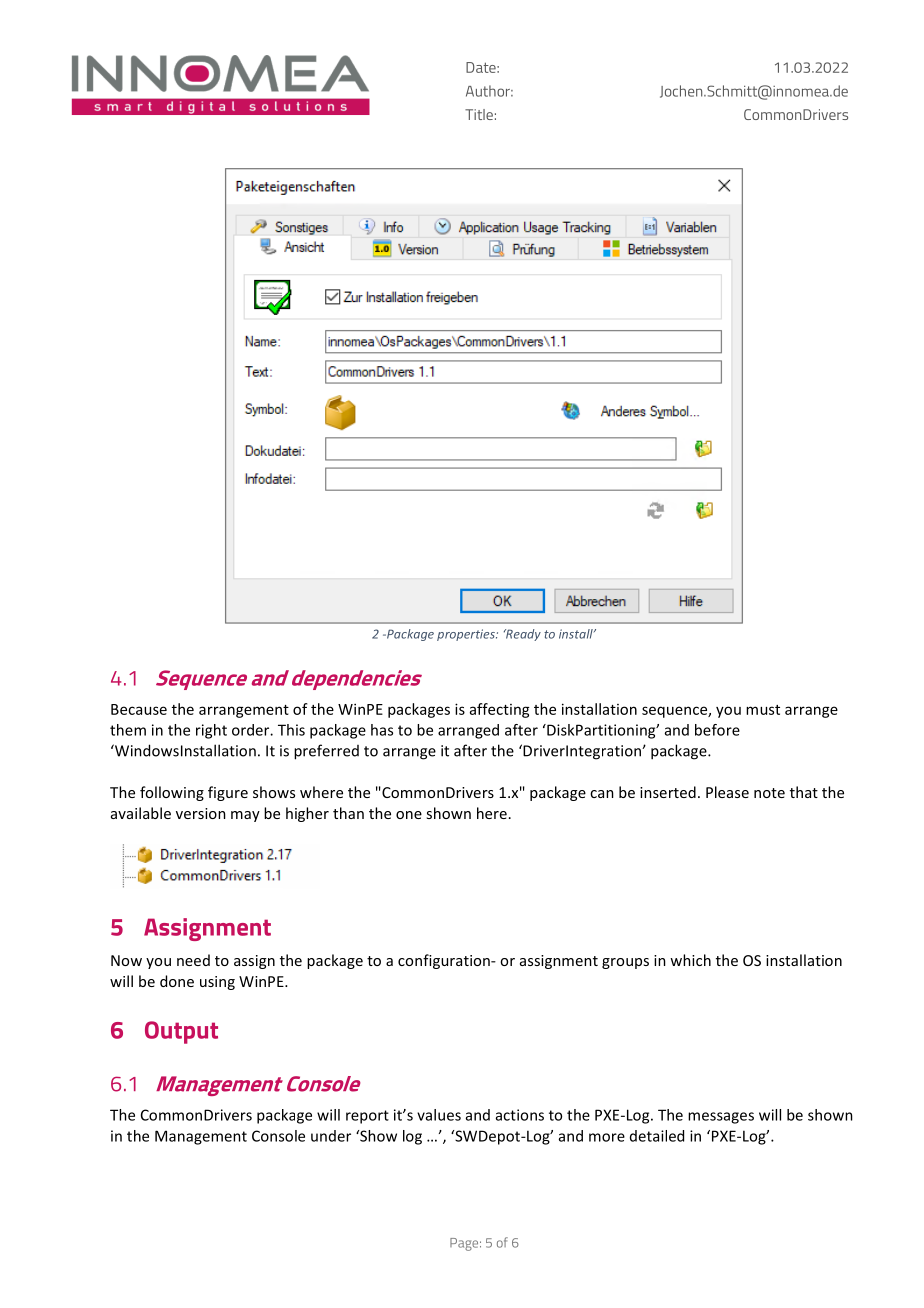  Describe the element at coordinates (763, 710) in the screenshot. I see `must` at that location.
